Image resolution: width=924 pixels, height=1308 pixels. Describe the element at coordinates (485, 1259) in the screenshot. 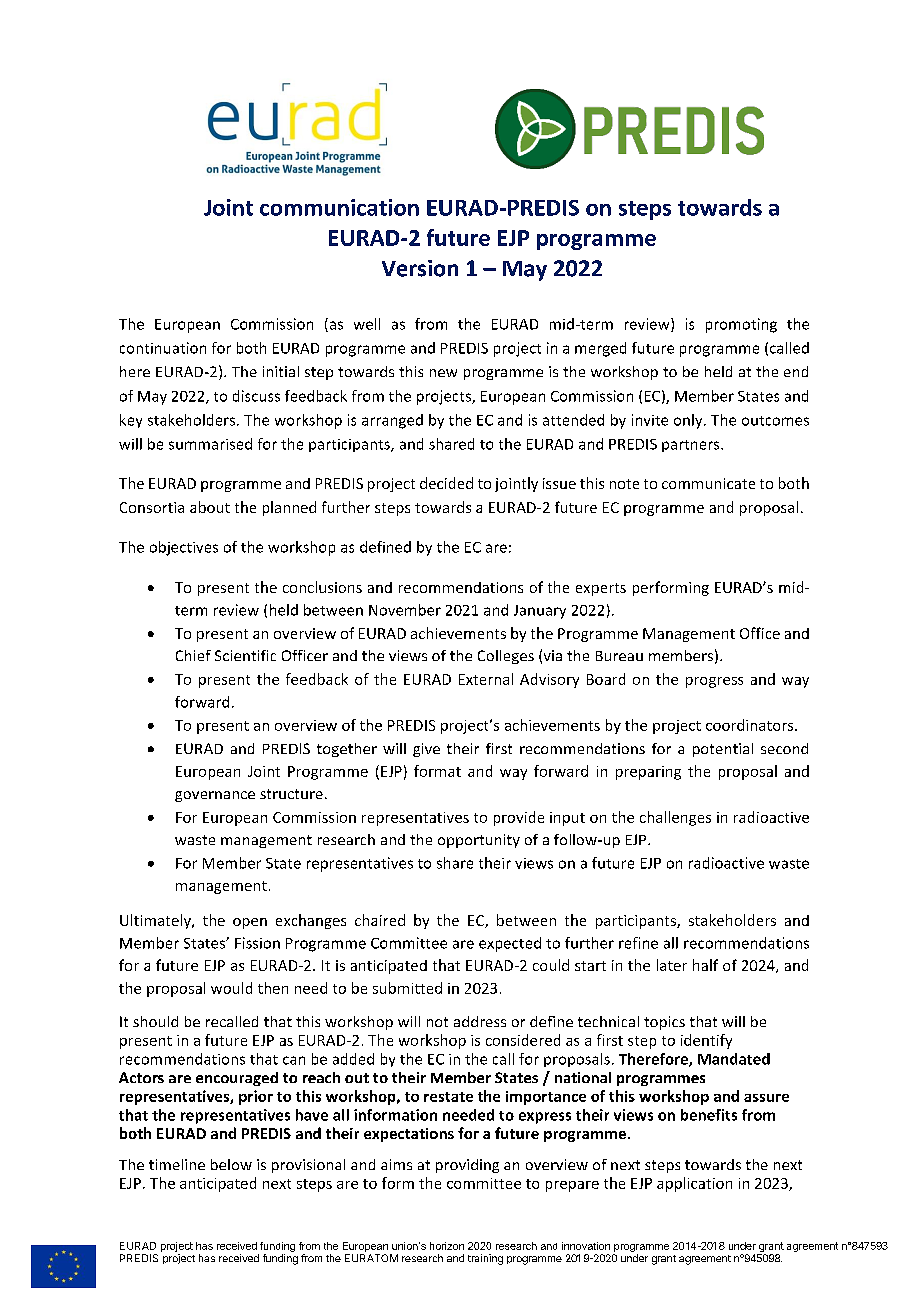

I see `training` at that location.
